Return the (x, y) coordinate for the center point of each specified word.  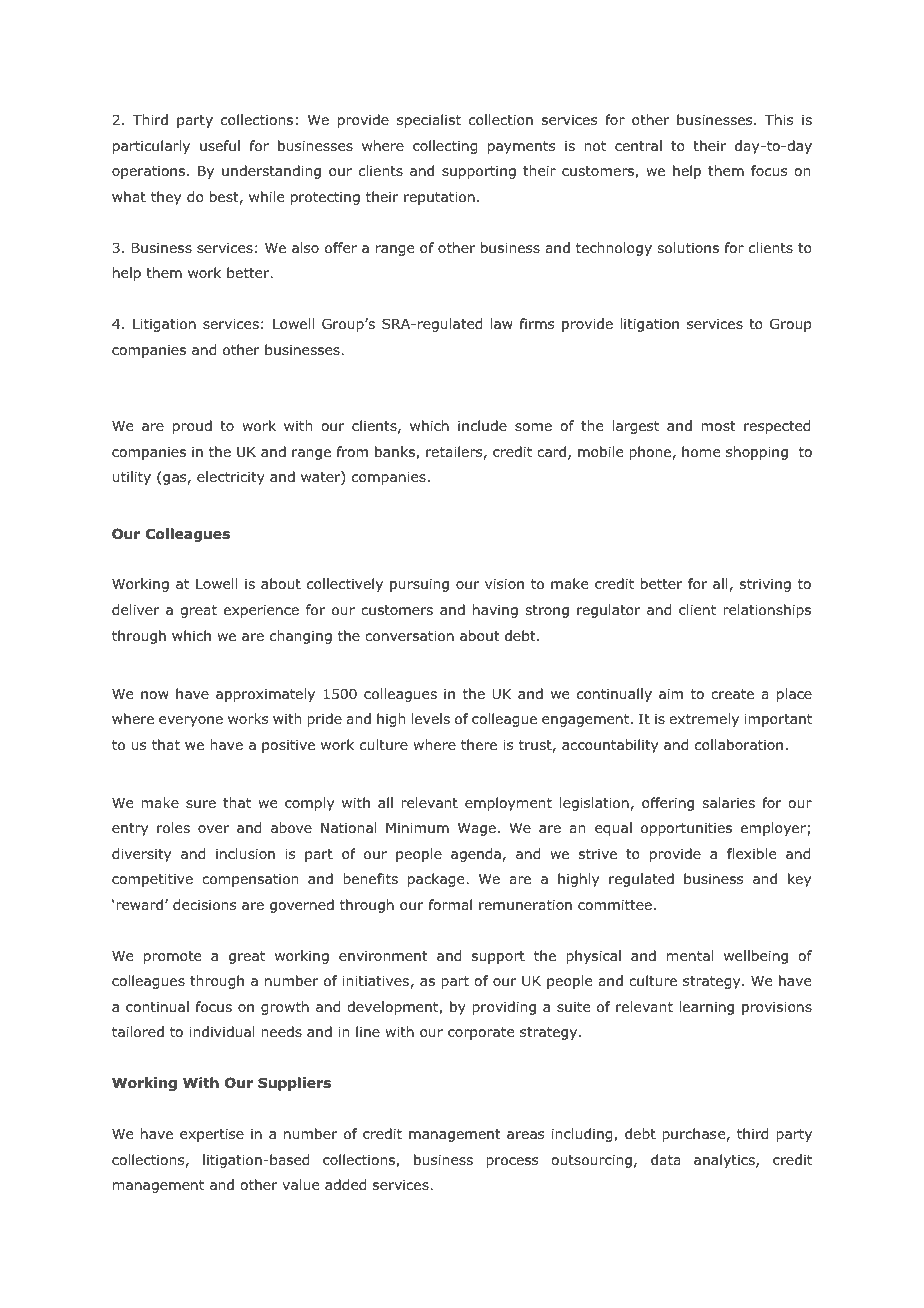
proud (192, 427)
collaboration (739, 745)
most (718, 426)
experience (261, 611)
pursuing (419, 585)
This (779, 119)
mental (690, 955)
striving (765, 585)
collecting (445, 147)
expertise (212, 1135)
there (479, 744)
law (501, 323)
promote (172, 957)
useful (220, 145)
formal (450, 904)
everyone (191, 721)
